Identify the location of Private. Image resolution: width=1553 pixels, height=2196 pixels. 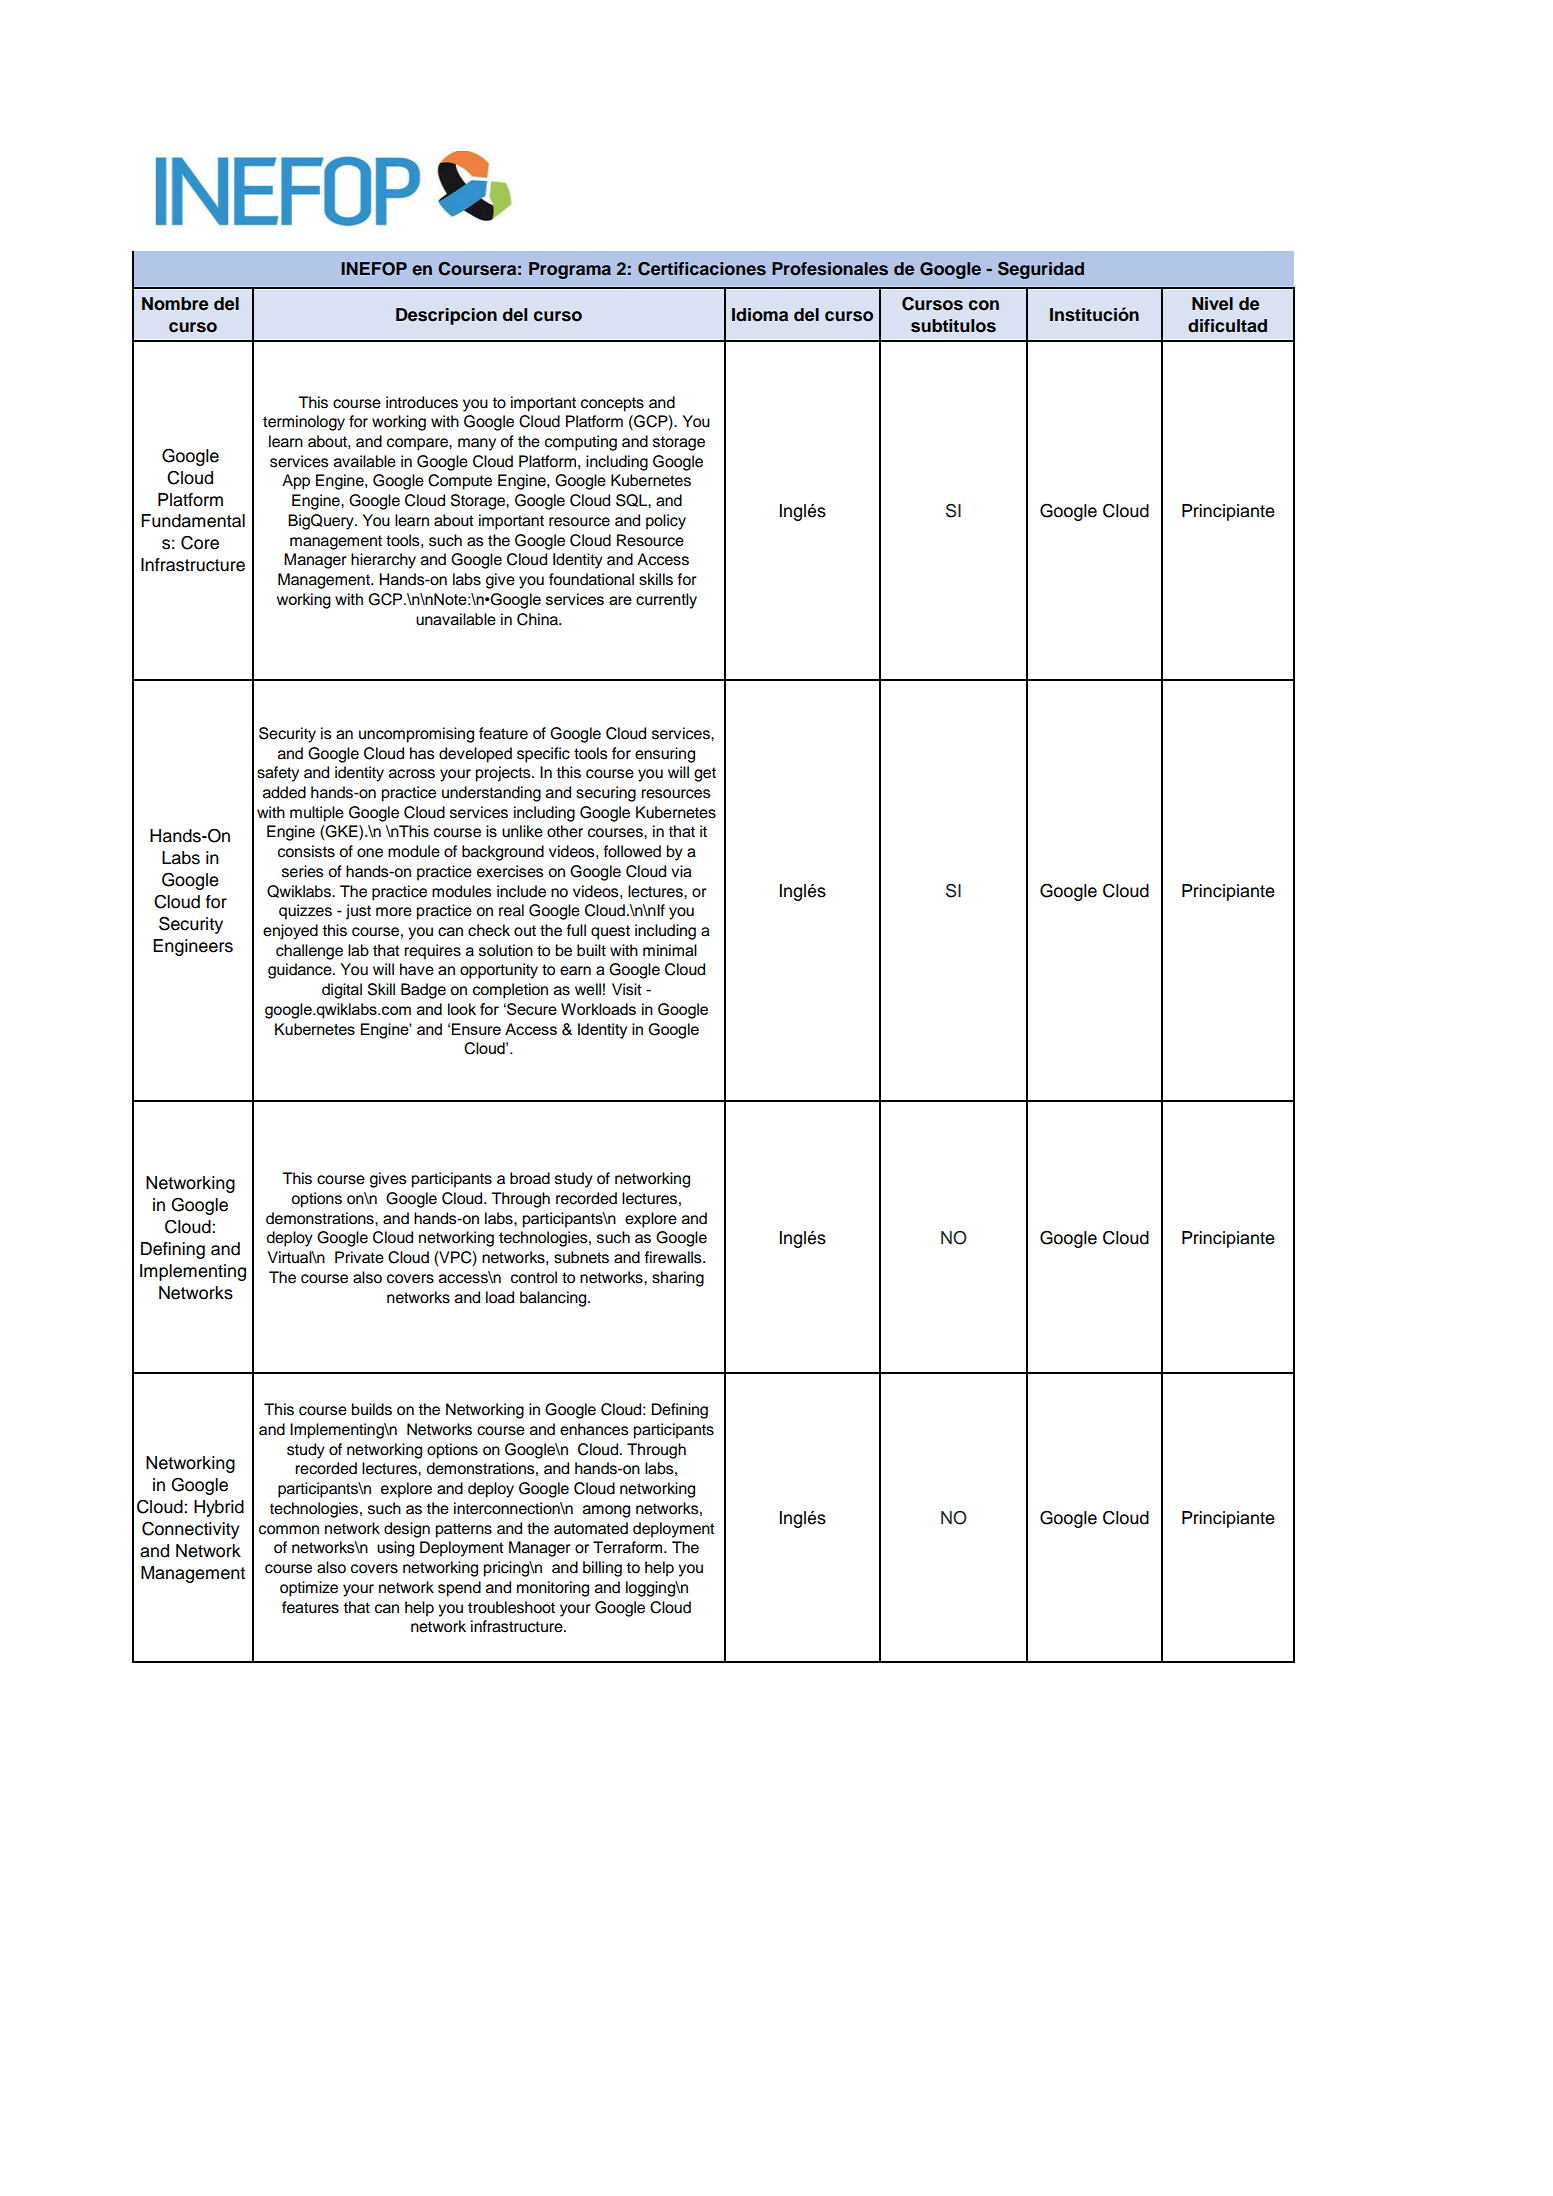
(359, 1257).
